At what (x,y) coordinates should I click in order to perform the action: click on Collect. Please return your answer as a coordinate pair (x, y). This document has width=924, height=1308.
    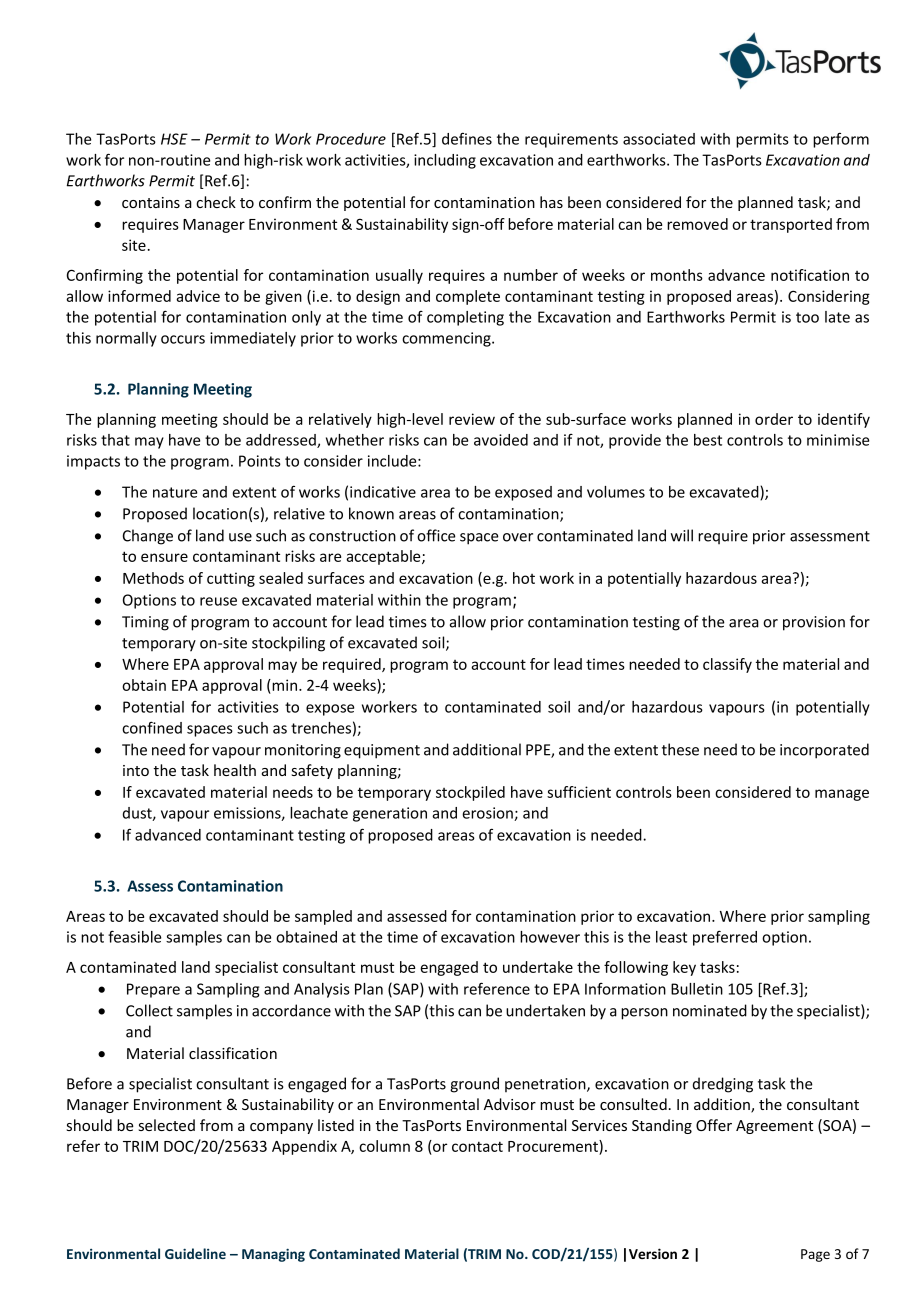
    Looking at the image, I should click on (149, 1010).
